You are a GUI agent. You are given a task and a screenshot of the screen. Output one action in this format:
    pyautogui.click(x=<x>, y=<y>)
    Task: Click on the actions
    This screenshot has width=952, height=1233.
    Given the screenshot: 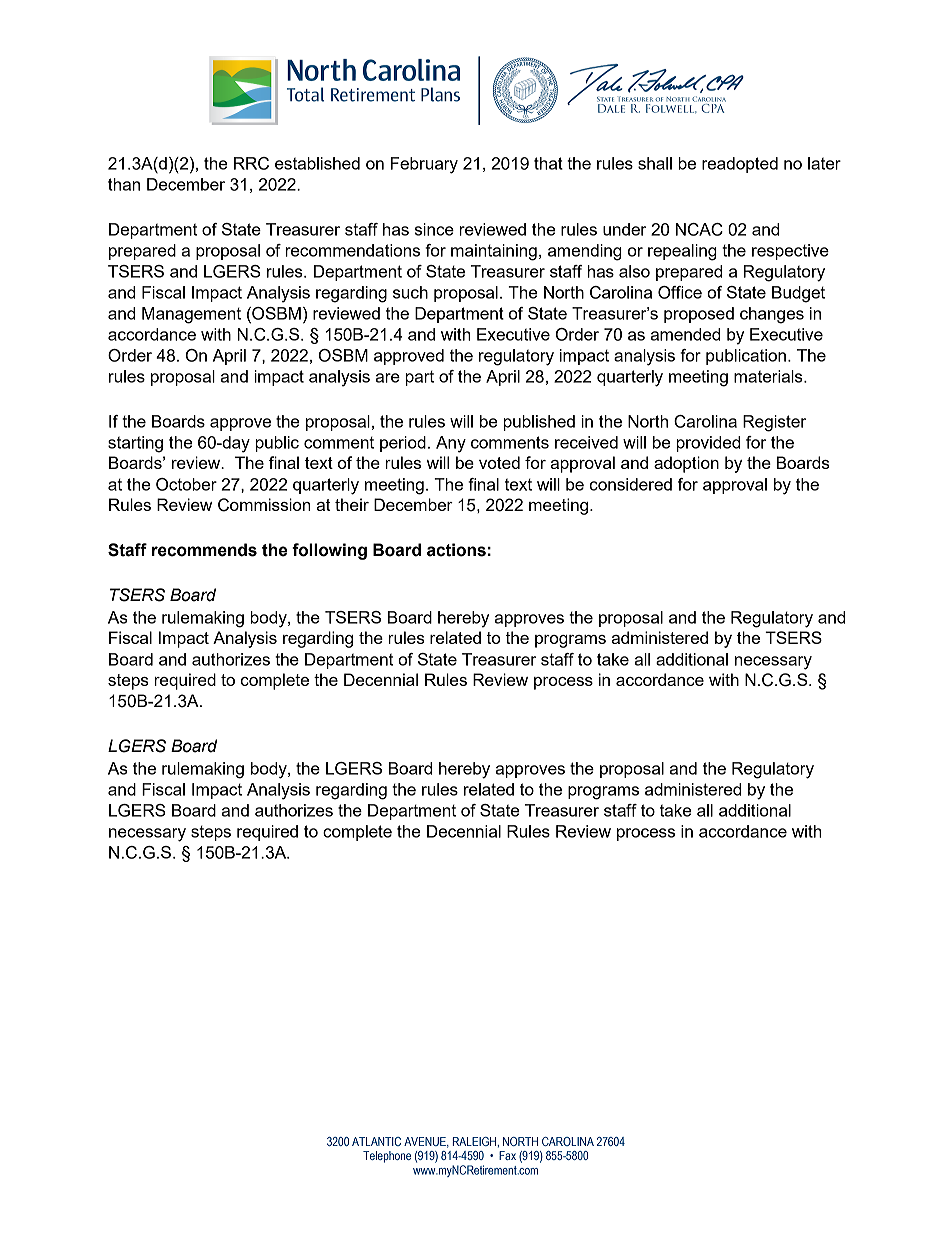 What is the action you would take?
    pyautogui.click(x=456, y=550)
